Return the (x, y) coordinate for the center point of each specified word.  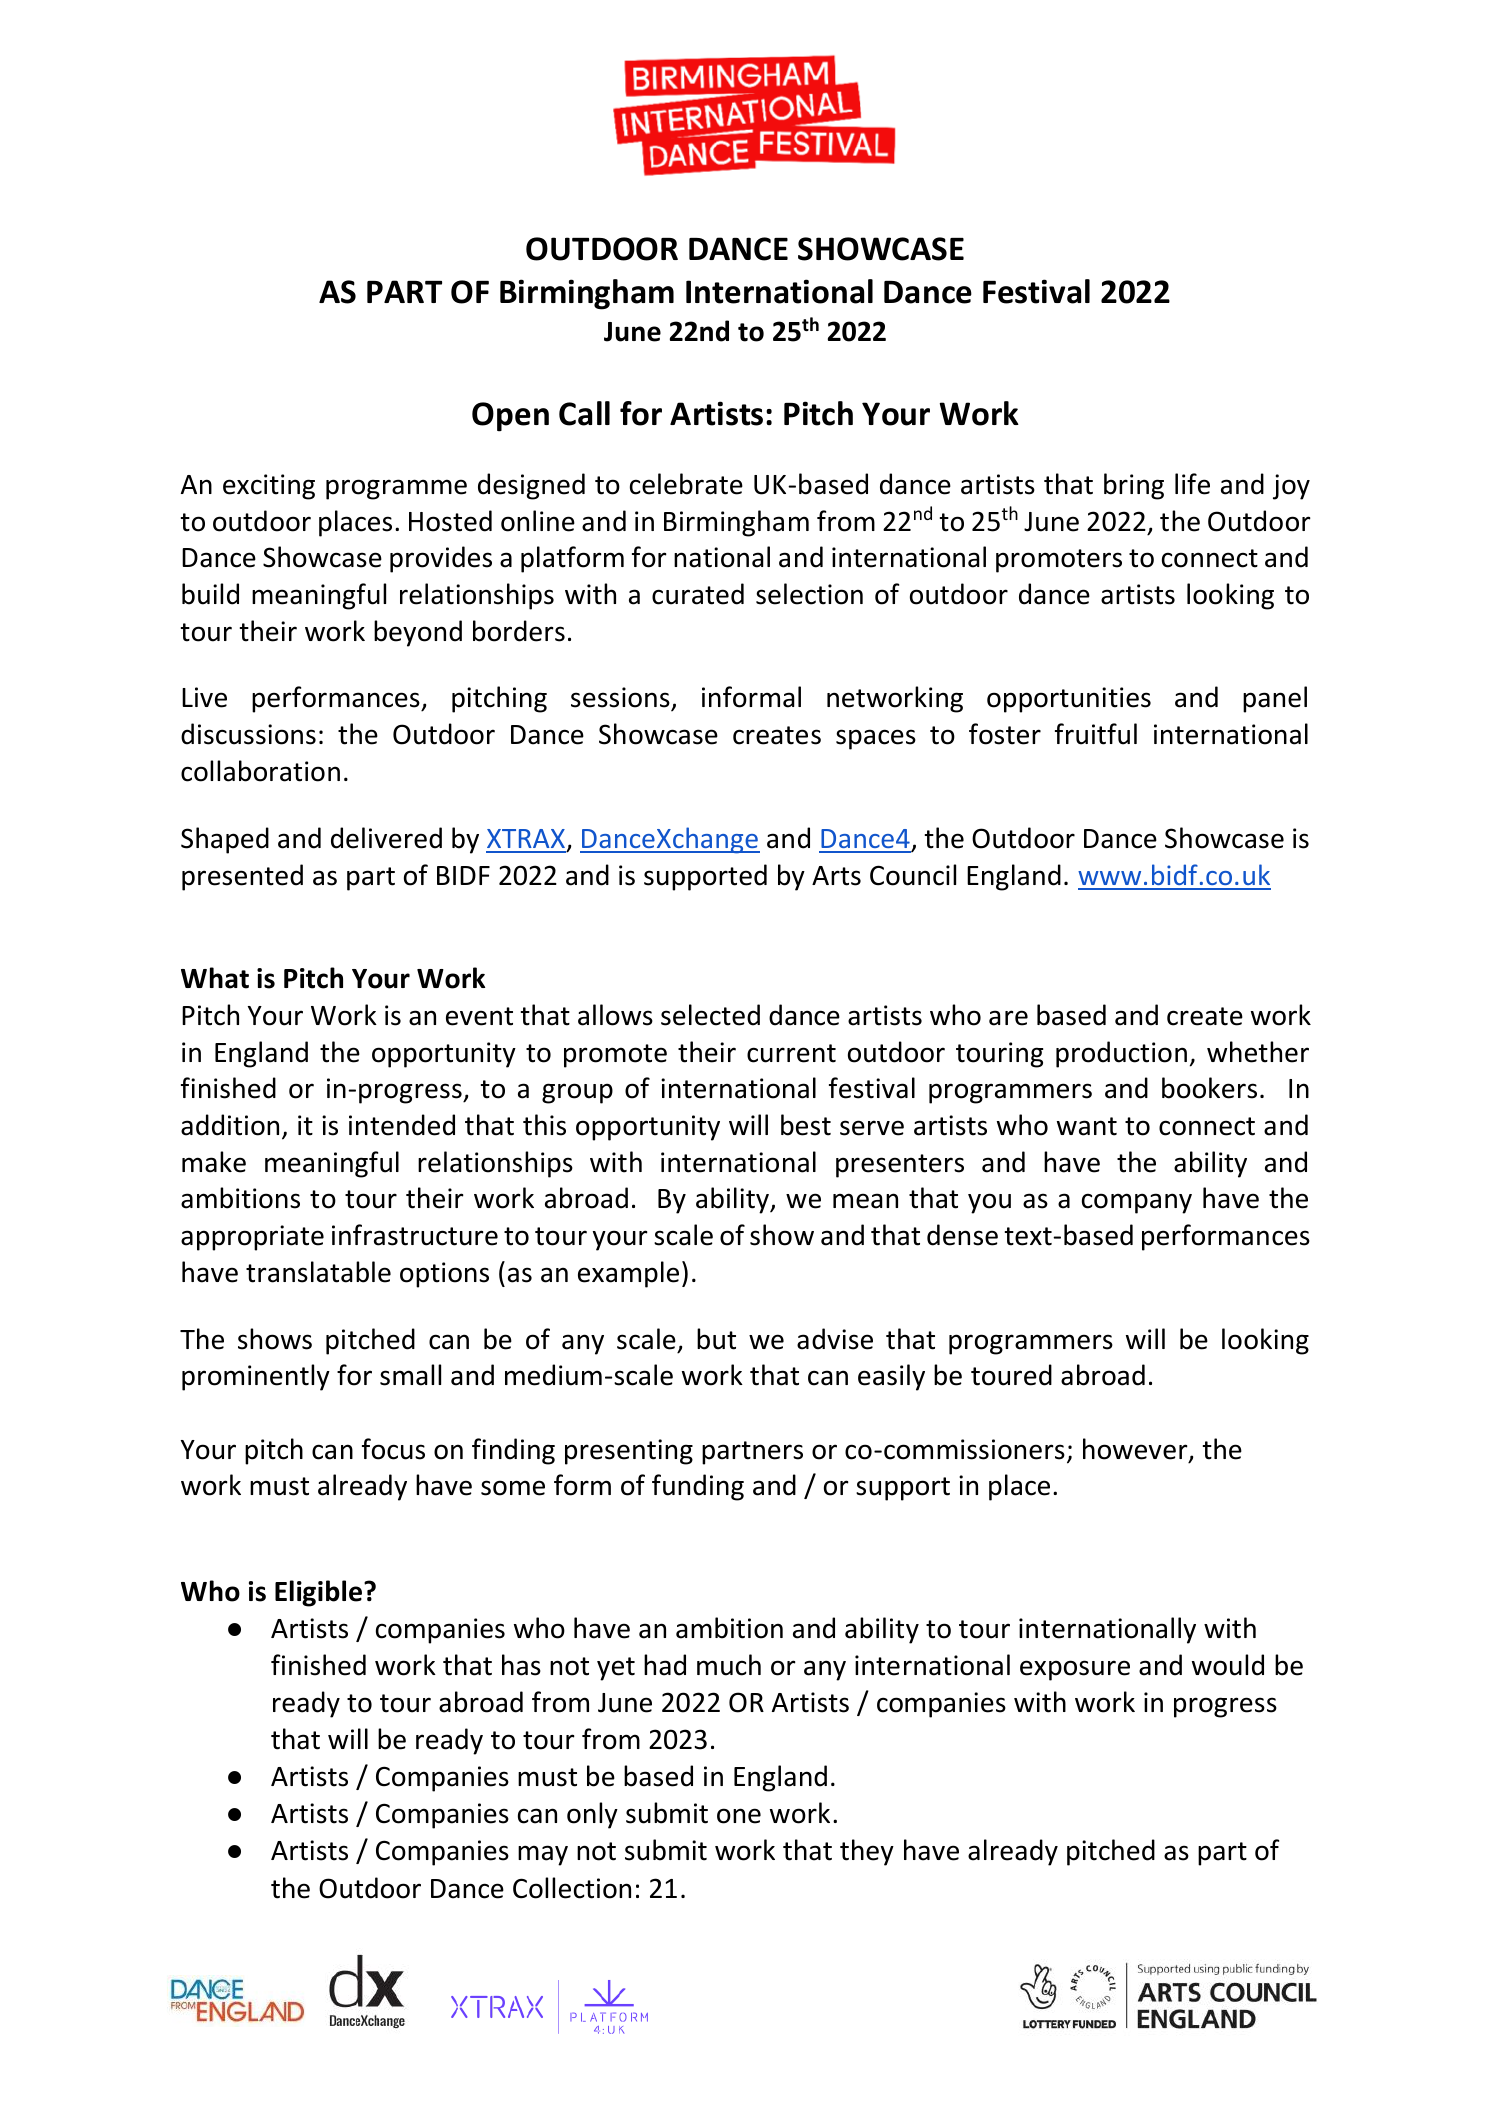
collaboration (260, 771)
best (806, 1125)
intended (402, 1125)
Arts (836, 876)
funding (698, 1487)
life (1192, 484)
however (1136, 1450)
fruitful (1096, 734)
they (867, 1852)
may (543, 1855)
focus (393, 1449)
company (1137, 1203)
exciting (269, 487)
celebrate (686, 484)
